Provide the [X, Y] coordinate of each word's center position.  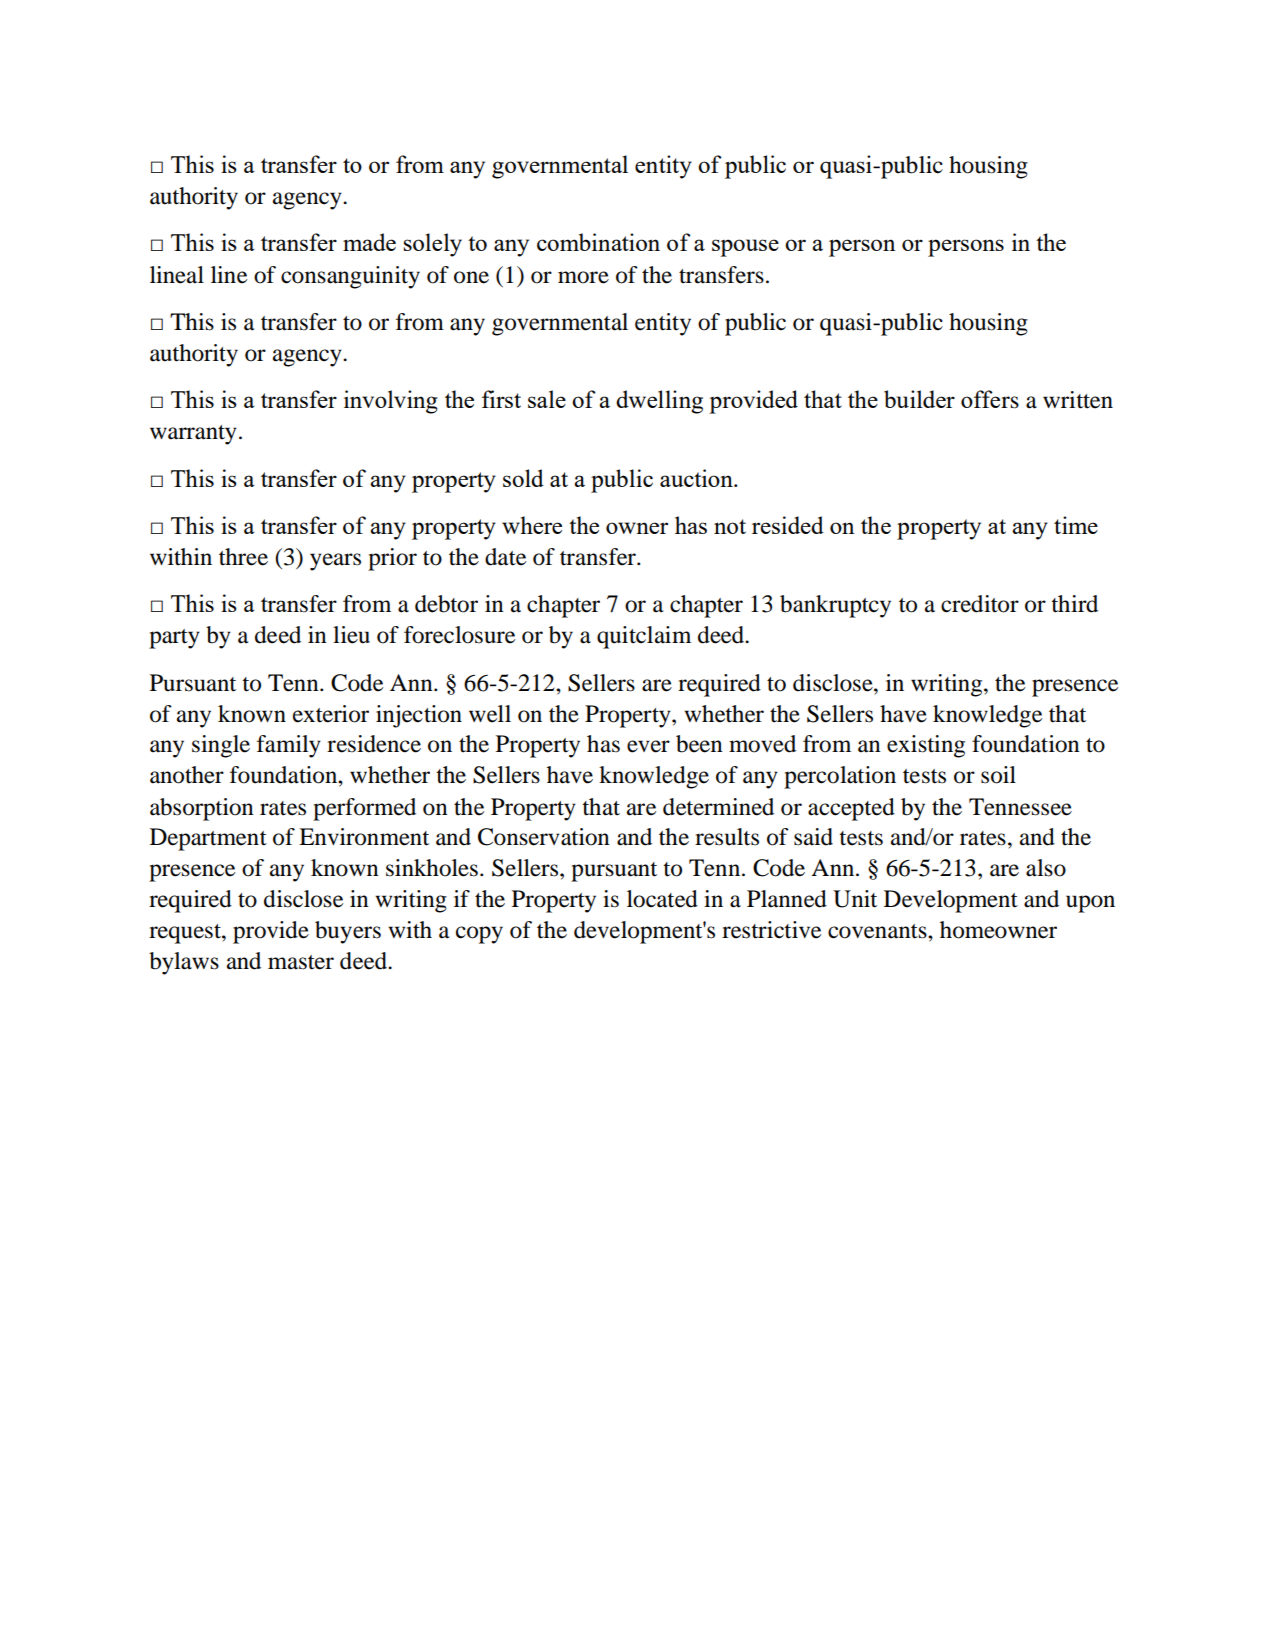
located [662, 899]
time [1076, 525]
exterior [331, 714]
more [583, 277]
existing [926, 746]
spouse [745, 248]
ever [648, 746]
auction [697, 478]
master [301, 962]
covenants [878, 931]
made [369, 242]
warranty [193, 435]
